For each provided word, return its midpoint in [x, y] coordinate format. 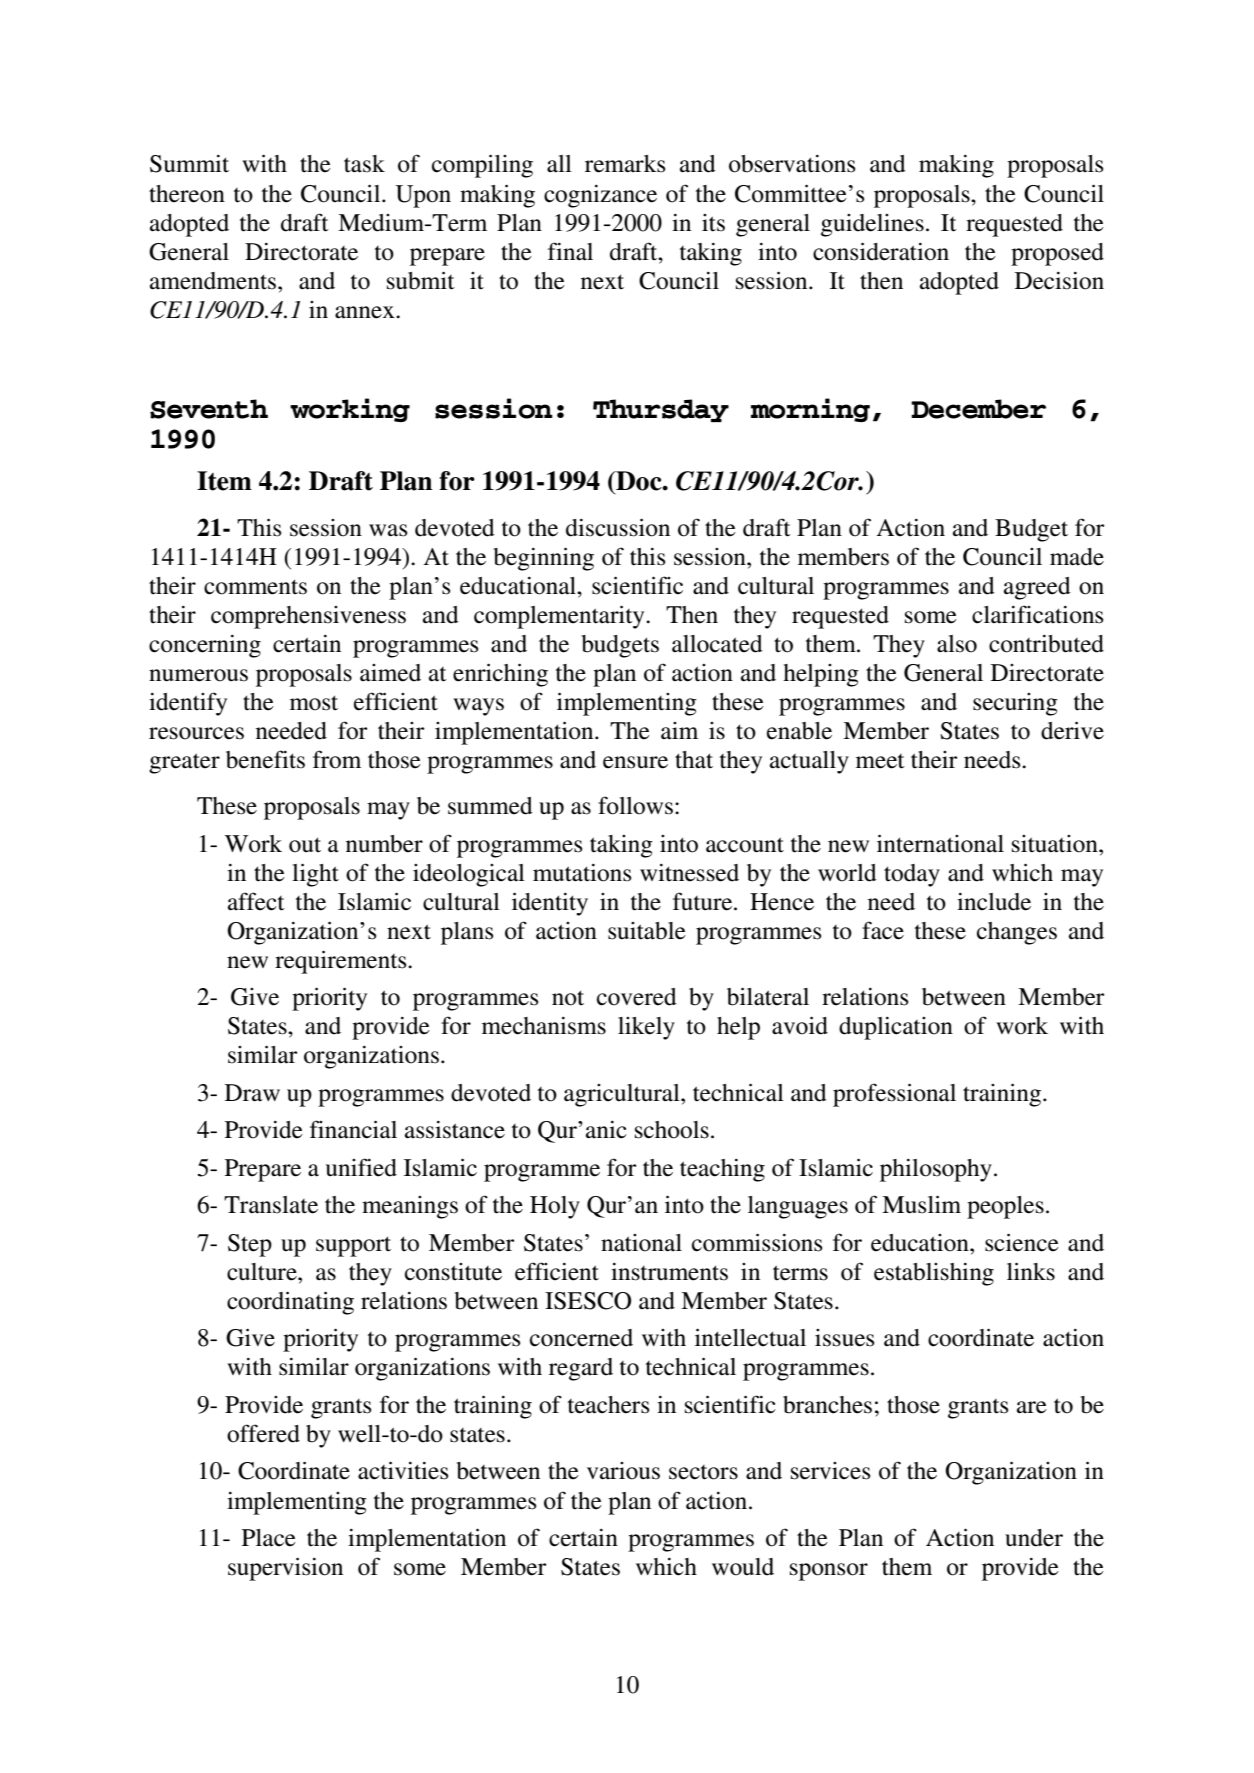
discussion [618, 527]
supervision [285, 1569]
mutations [582, 873]
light [315, 875]
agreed [1037, 588]
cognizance [600, 196]
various [623, 1471]
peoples [1005, 1207]
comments [255, 587]
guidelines [872, 225]
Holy [555, 1207]
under [1034, 1538]
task [364, 164]
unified [361, 1167]
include [994, 902]
